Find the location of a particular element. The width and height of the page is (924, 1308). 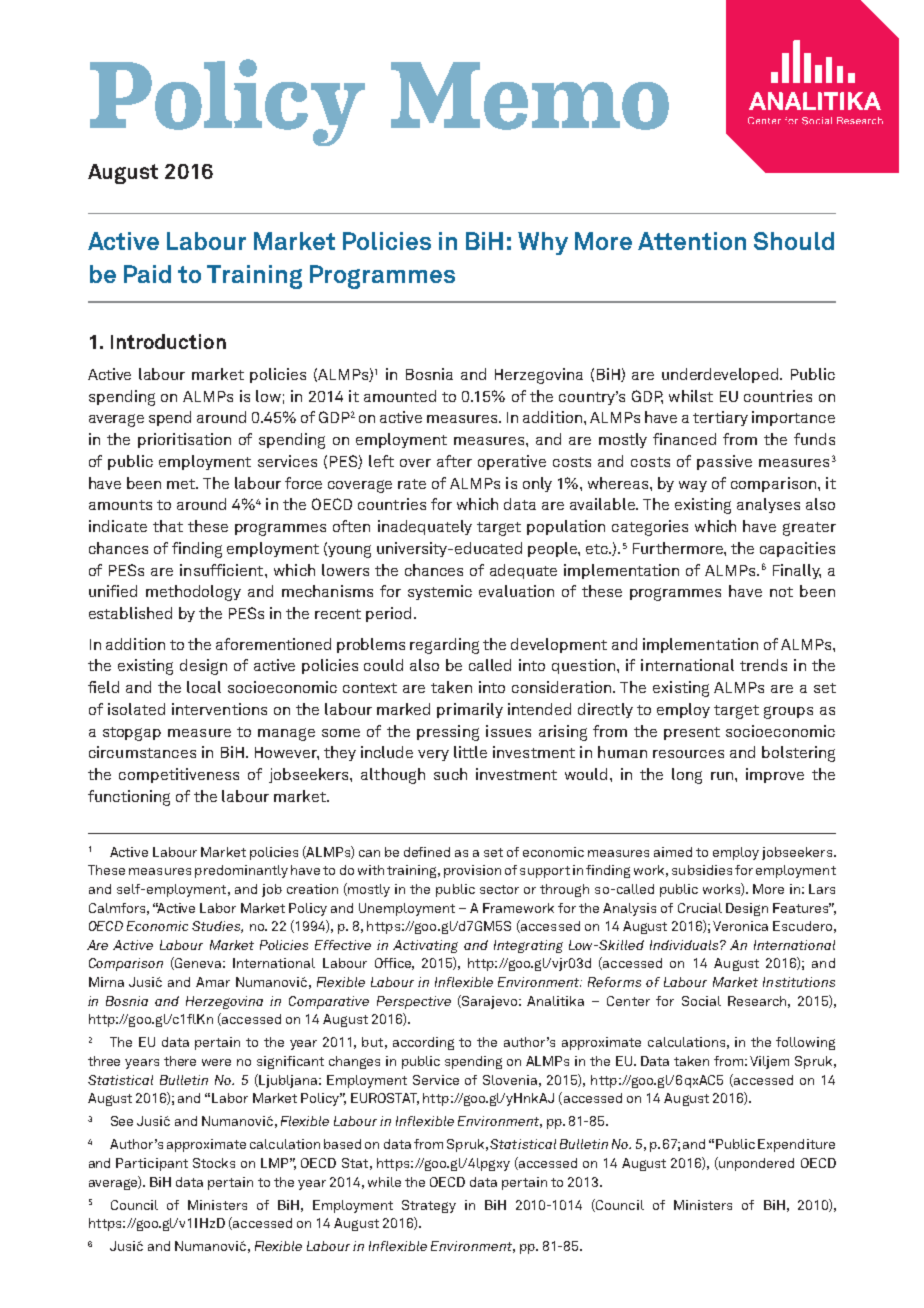

such is located at coordinates (450, 774).
